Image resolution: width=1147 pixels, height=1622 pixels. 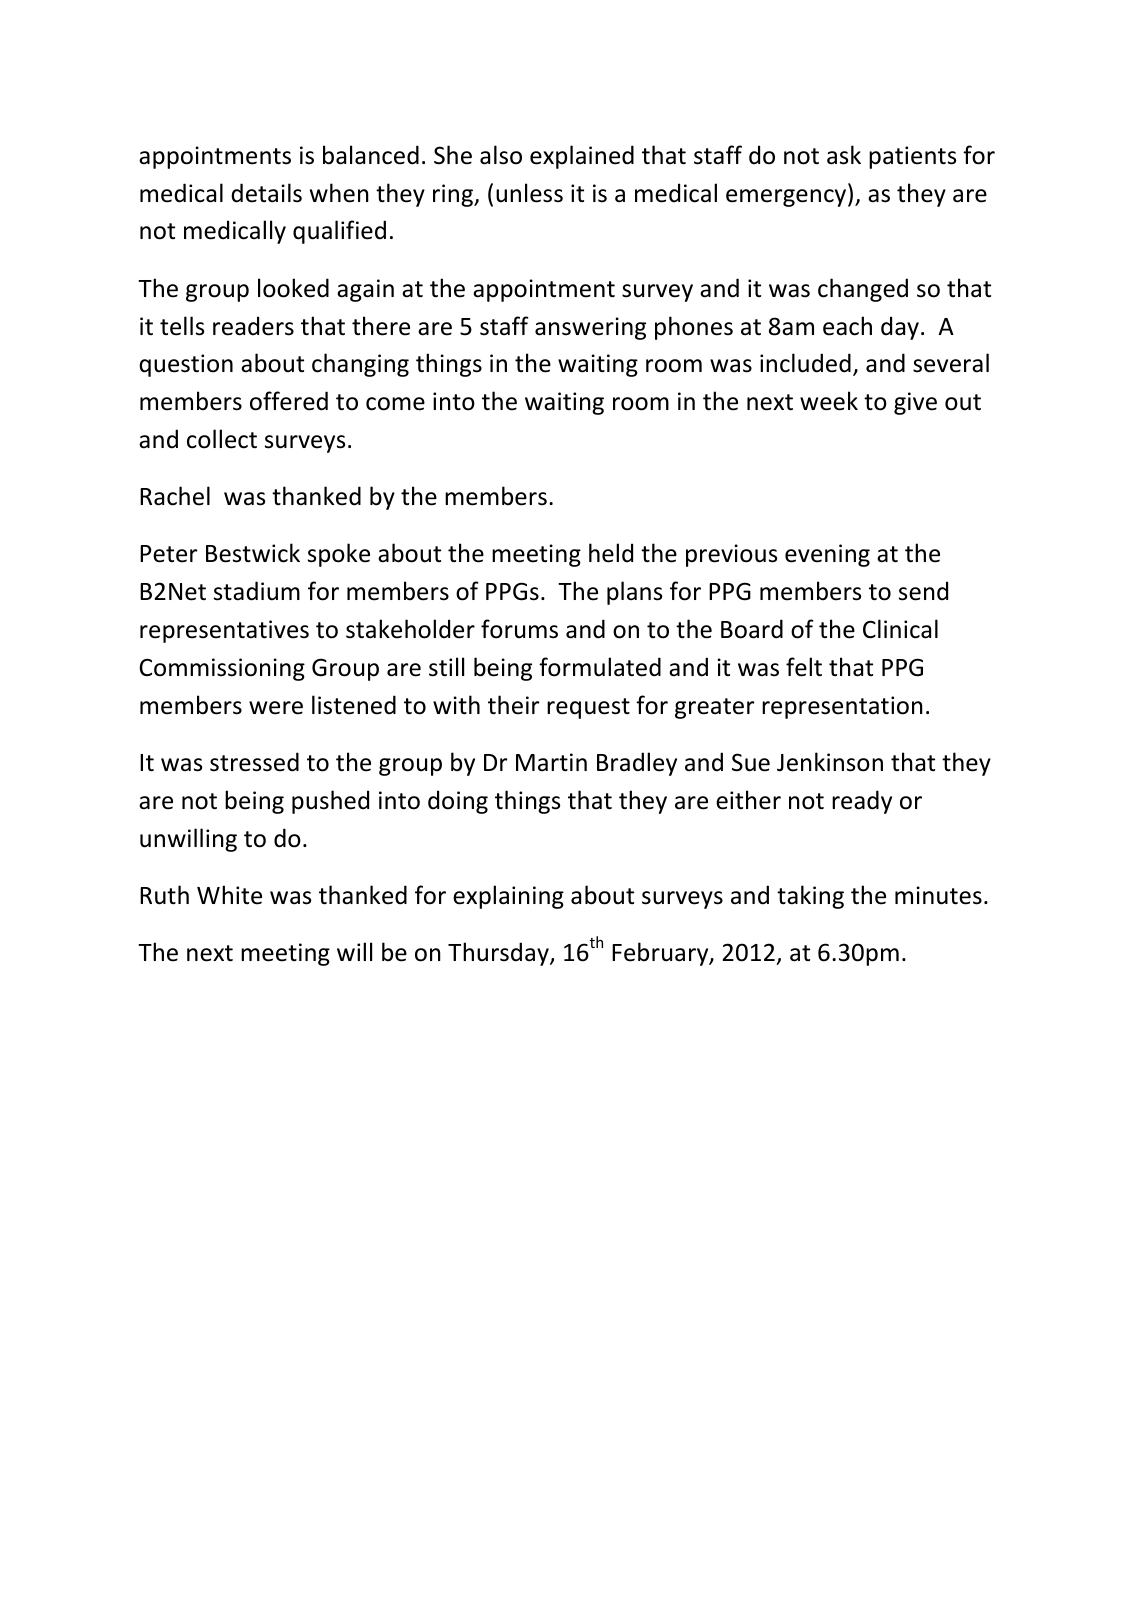 I want to click on spoke, so click(x=339, y=555).
